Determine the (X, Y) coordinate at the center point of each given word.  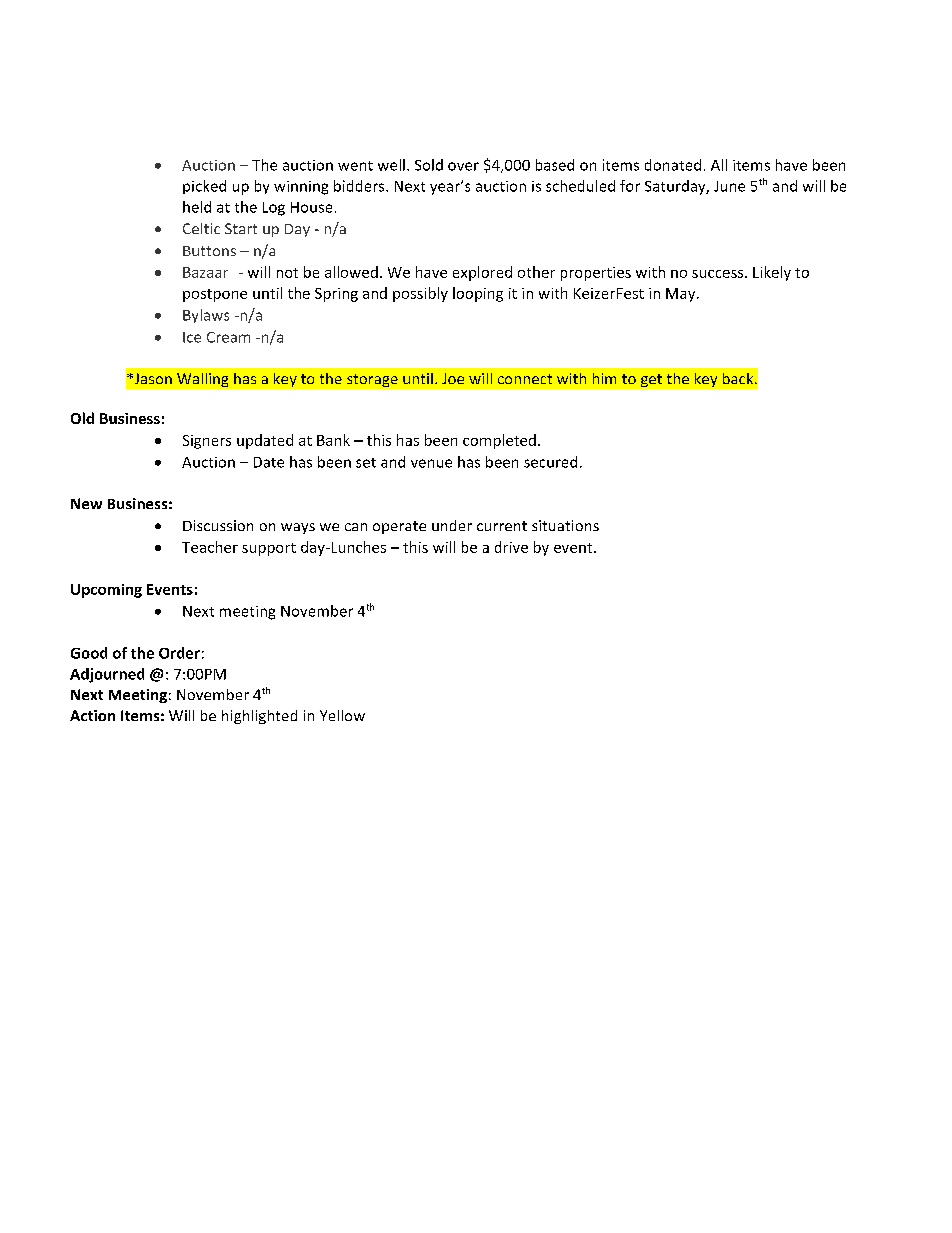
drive (511, 547)
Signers (207, 442)
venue (431, 463)
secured (550, 462)
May (682, 295)
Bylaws (206, 316)
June (729, 186)
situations (565, 525)
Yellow (342, 715)
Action (92, 715)
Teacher (210, 547)
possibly (420, 294)
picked (204, 187)
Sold (429, 165)
